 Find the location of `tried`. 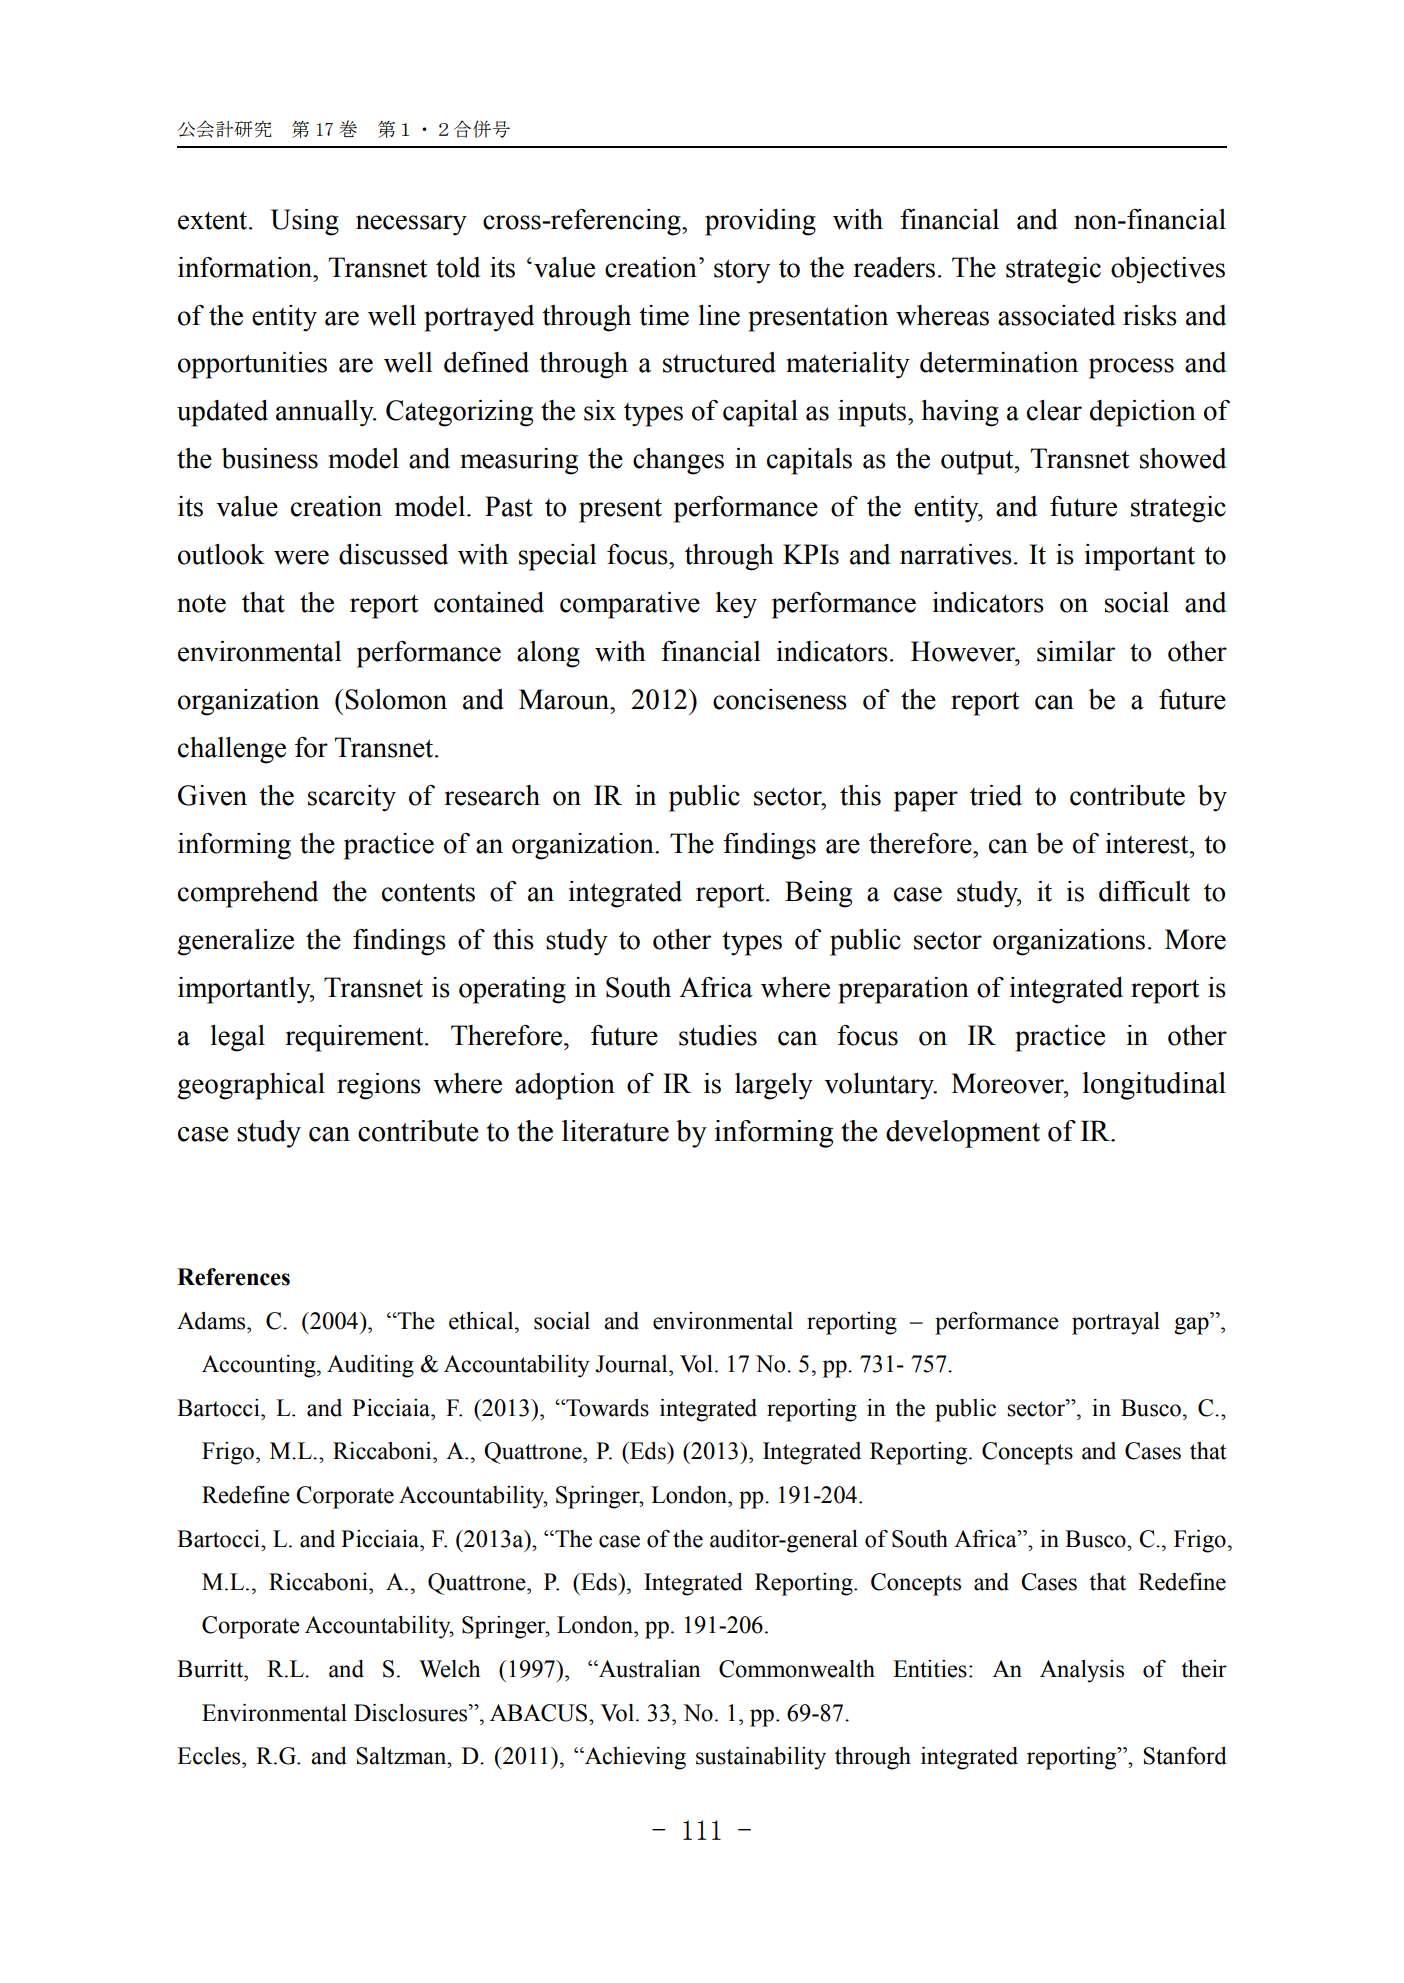

tried is located at coordinates (996, 795).
